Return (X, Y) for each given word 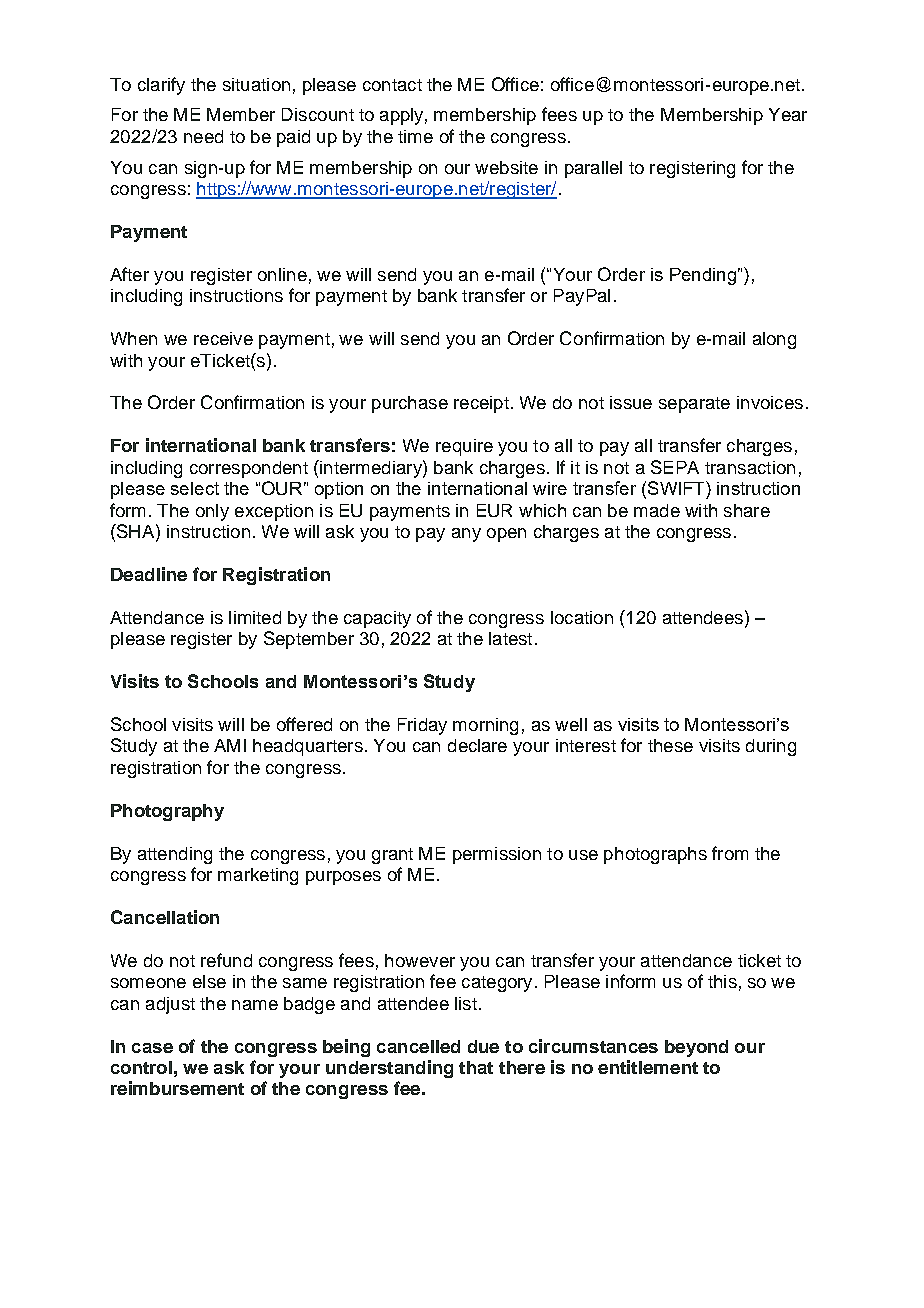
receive (223, 338)
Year (788, 114)
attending (175, 855)
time (415, 136)
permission (497, 855)
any (466, 535)
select (195, 488)
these (670, 745)
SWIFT (677, 488)
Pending (703, 276)
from (730, 853)
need (203, 136)
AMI (230, 745)
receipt (481, 404)
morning (485, 726)
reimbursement (177, 1088)
